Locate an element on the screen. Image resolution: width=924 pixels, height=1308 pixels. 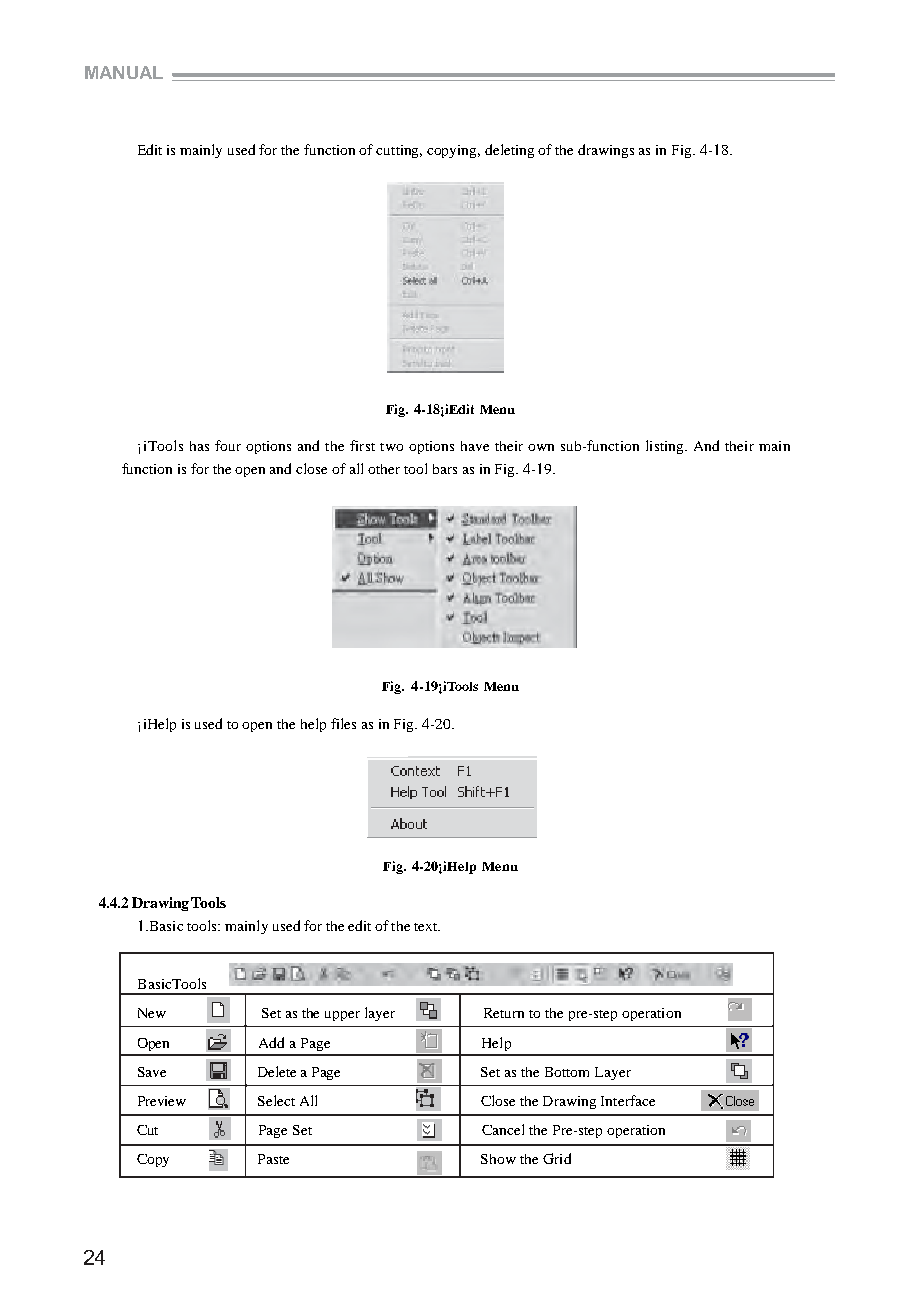
own is located at coordinates (541, 447).
